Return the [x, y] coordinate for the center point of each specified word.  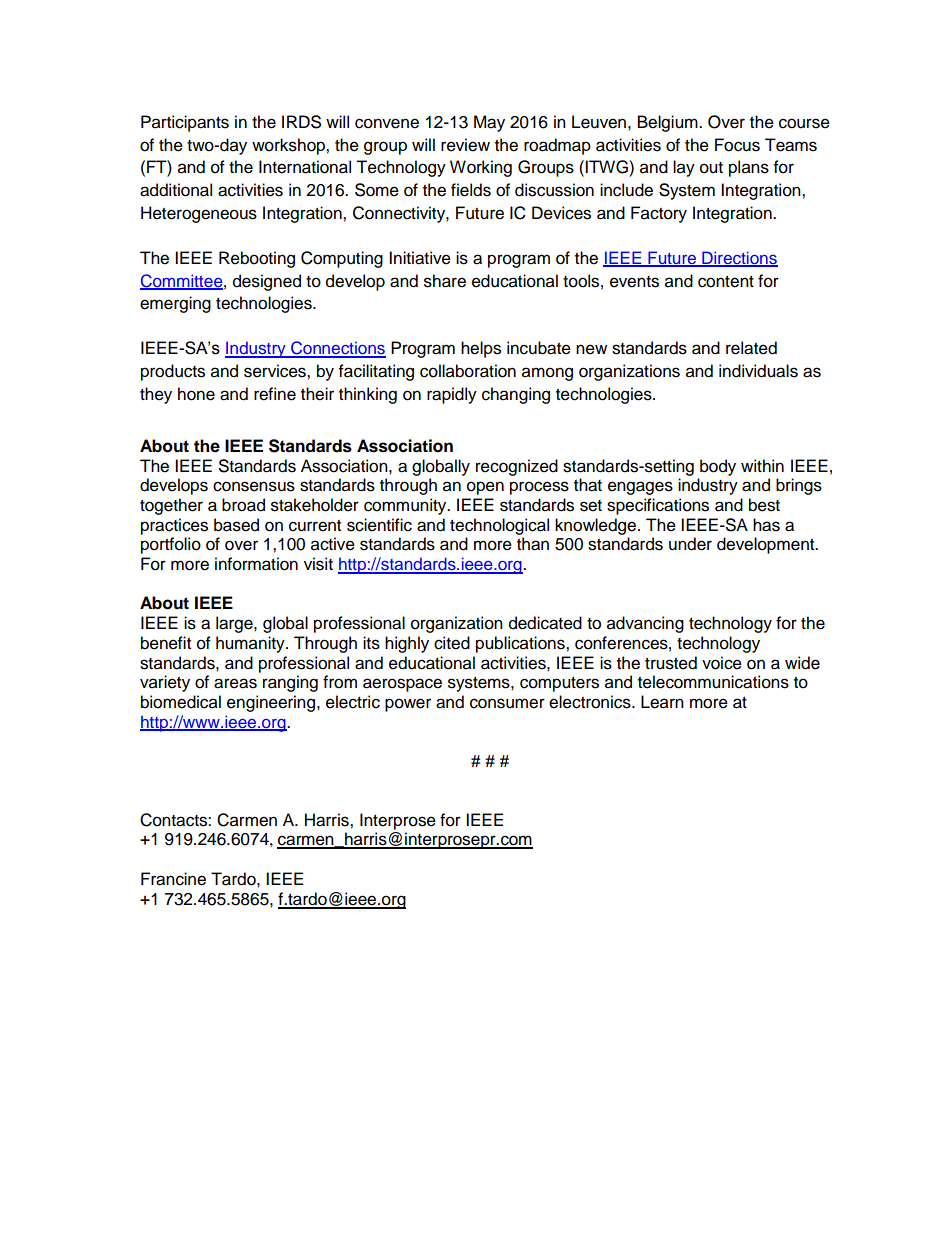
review [465, 145]
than [533, 544]
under [690, 544]
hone [196, 394]
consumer [507, 703]
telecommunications [713, 682]
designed [267, 282]
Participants [185, 123]
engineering [272, 703]
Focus [737, 145]
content [726, 282]
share [445, 281]
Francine [173, 879]
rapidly [452, 395]
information [256, 564]
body [718, 467]
